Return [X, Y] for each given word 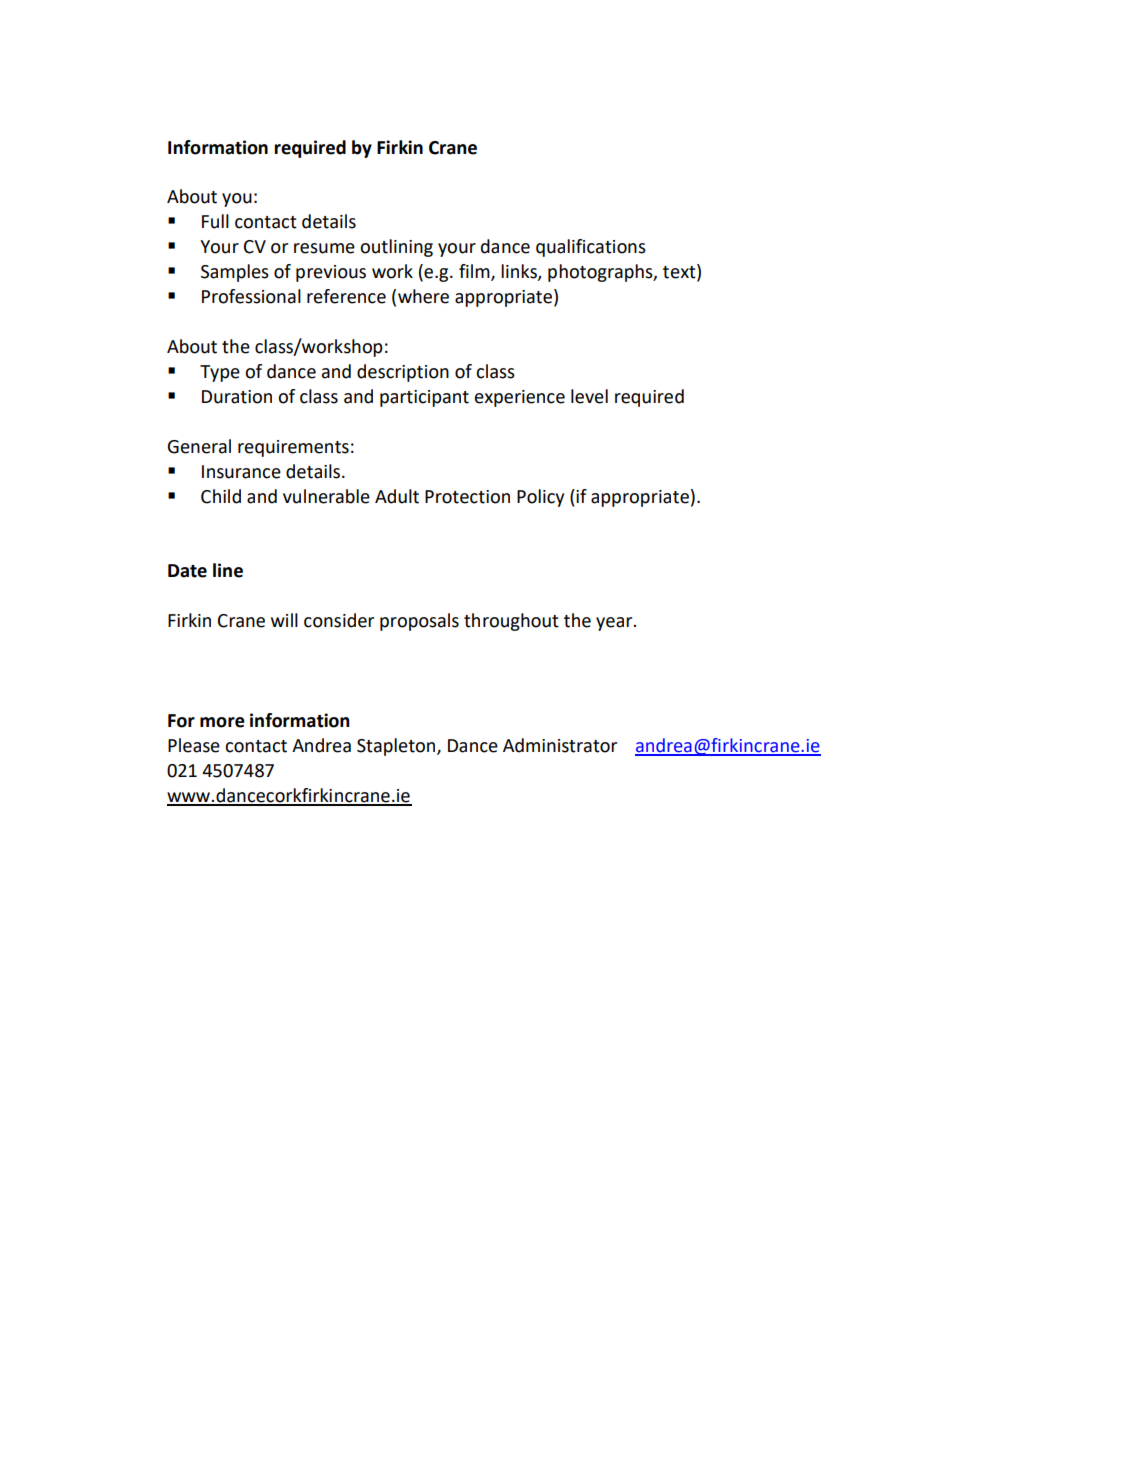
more [222, 722]
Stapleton [397, 747]
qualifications [591, 248]
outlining [396, 248]
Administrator [560, 745]
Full [215, 221]
